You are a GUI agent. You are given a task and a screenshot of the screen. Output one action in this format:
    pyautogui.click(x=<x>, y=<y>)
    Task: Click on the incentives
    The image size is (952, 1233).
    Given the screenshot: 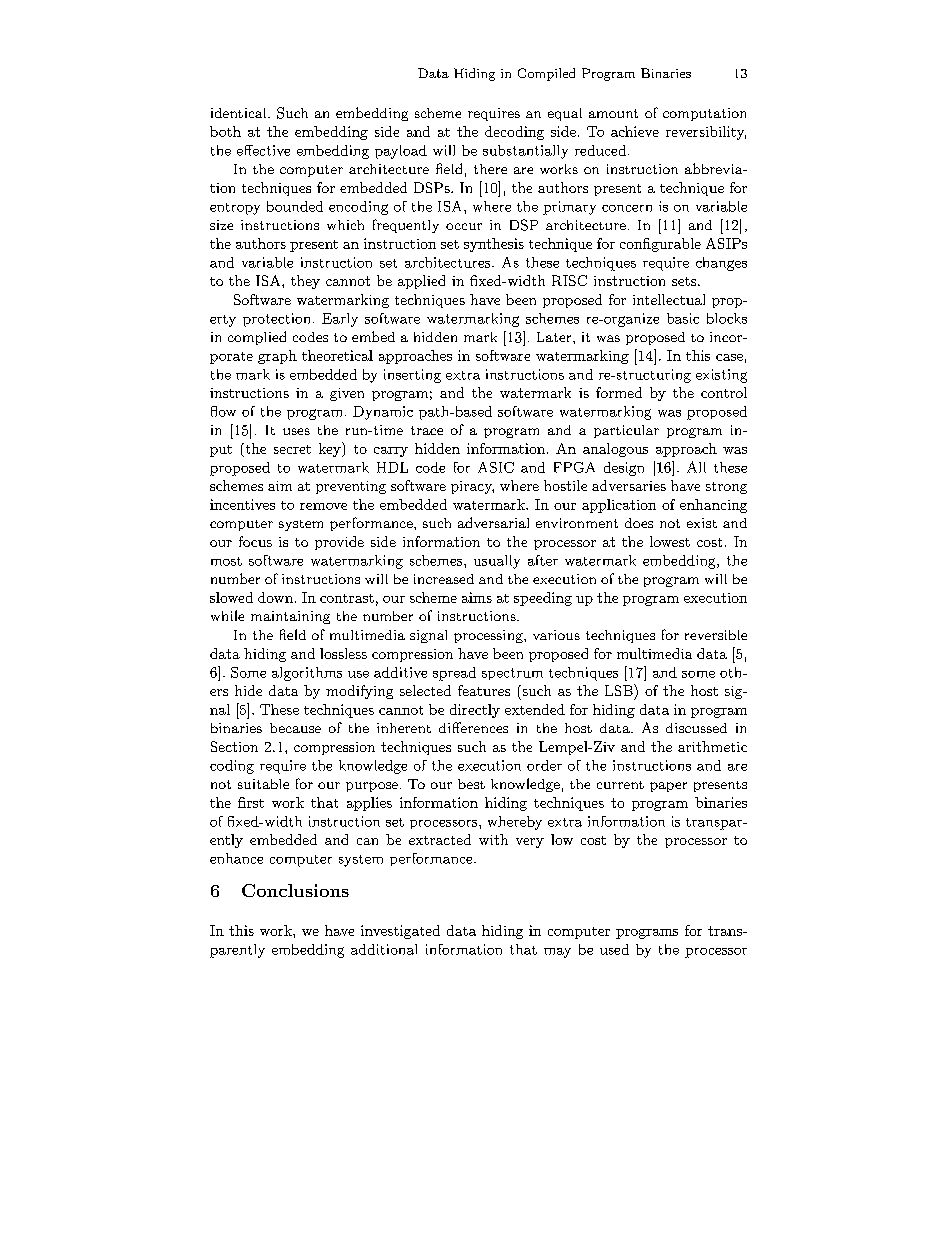 What is the action you would take?
    pyautogui.click(x=242, y=504)
